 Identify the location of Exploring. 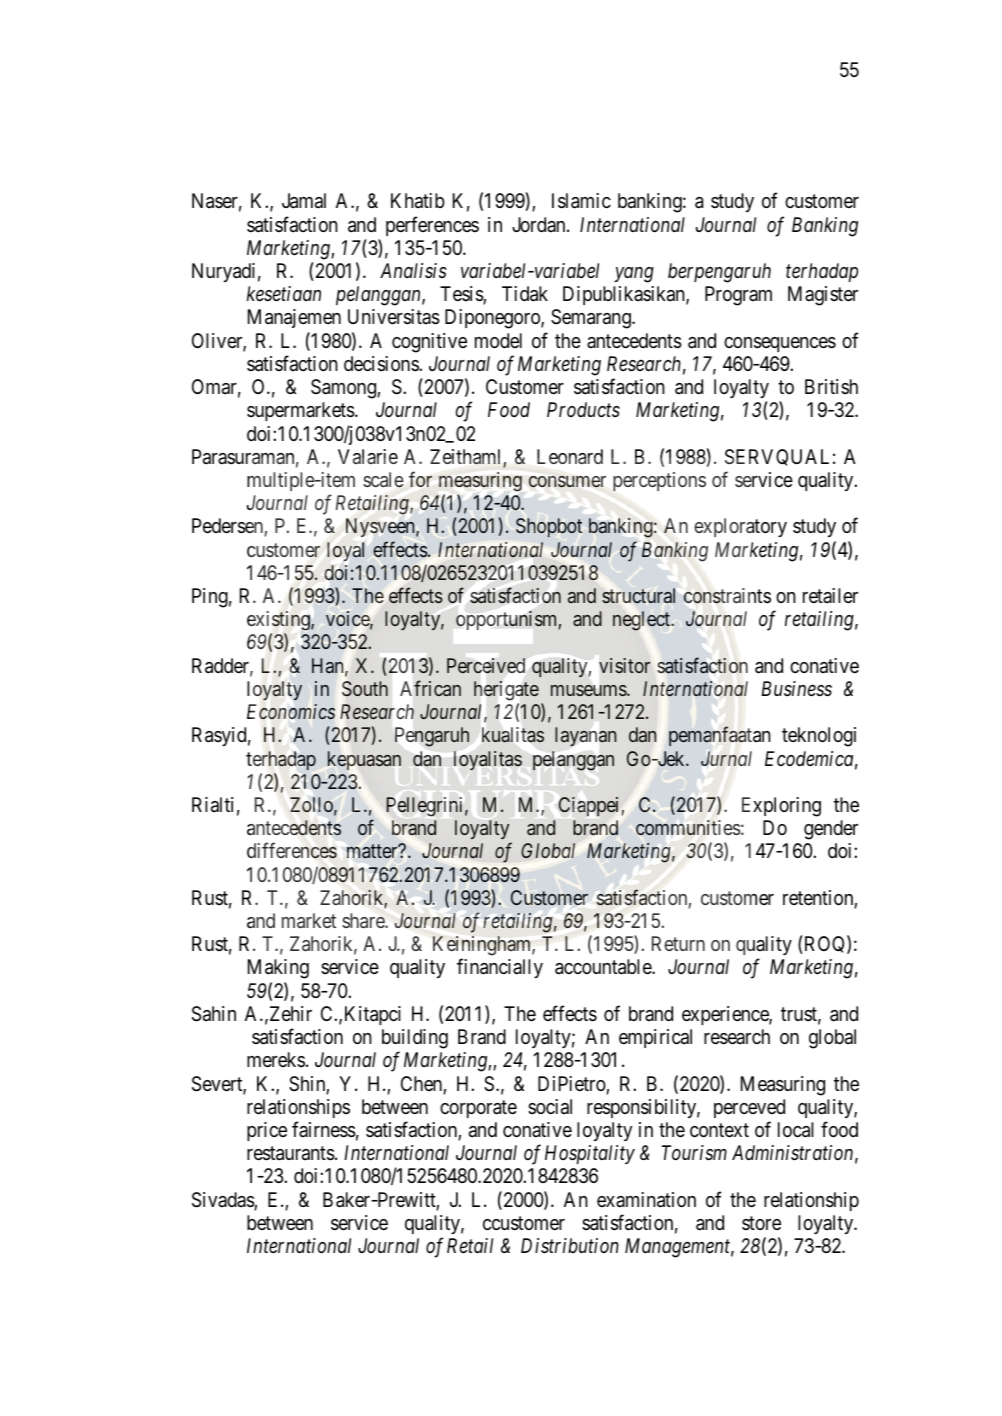
(781, 807).
